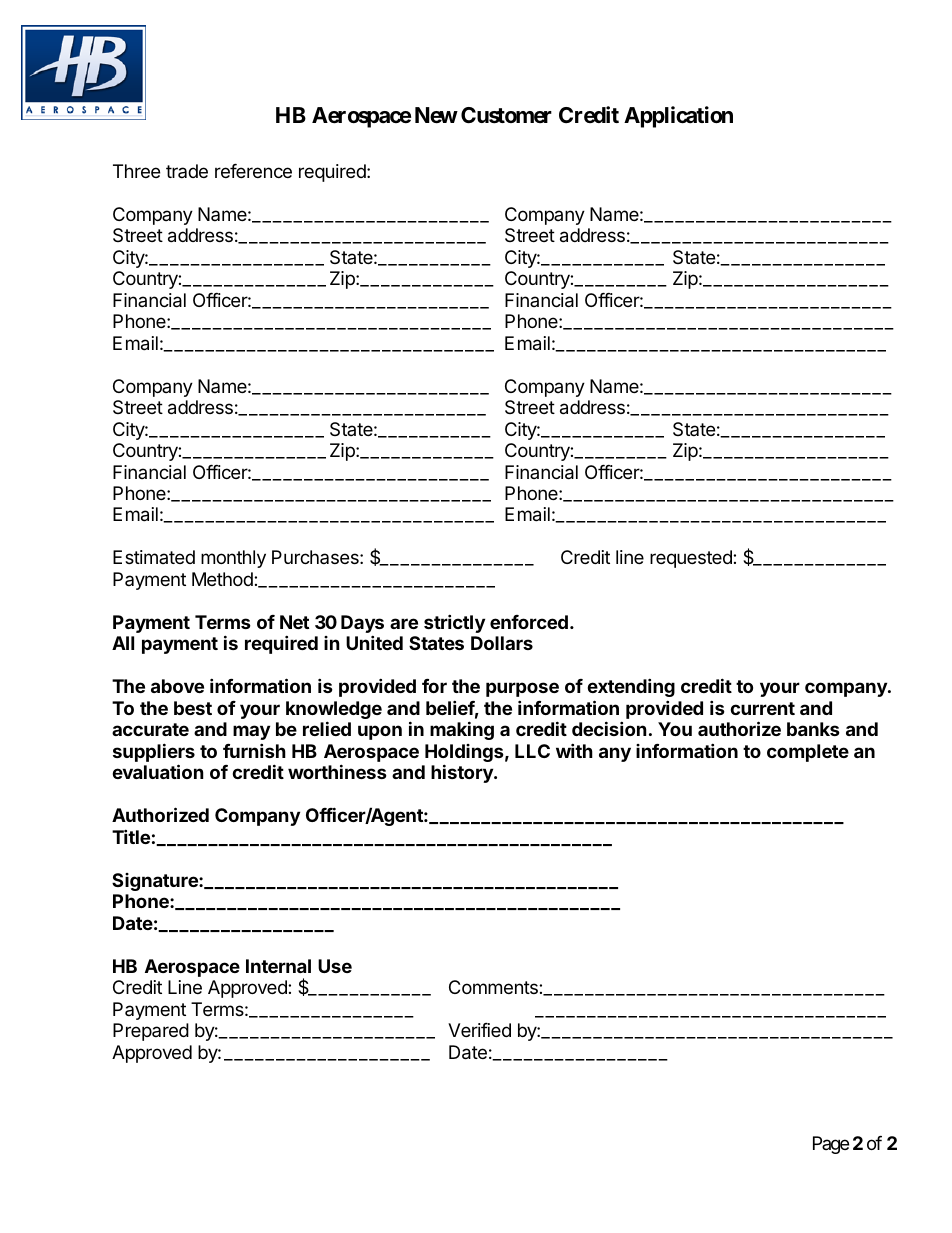 The height and width of the page is (1233, 952). What do you see at coordinates (529, 622) in the page?
I see `enforced` at bounding box center [529, 622].
